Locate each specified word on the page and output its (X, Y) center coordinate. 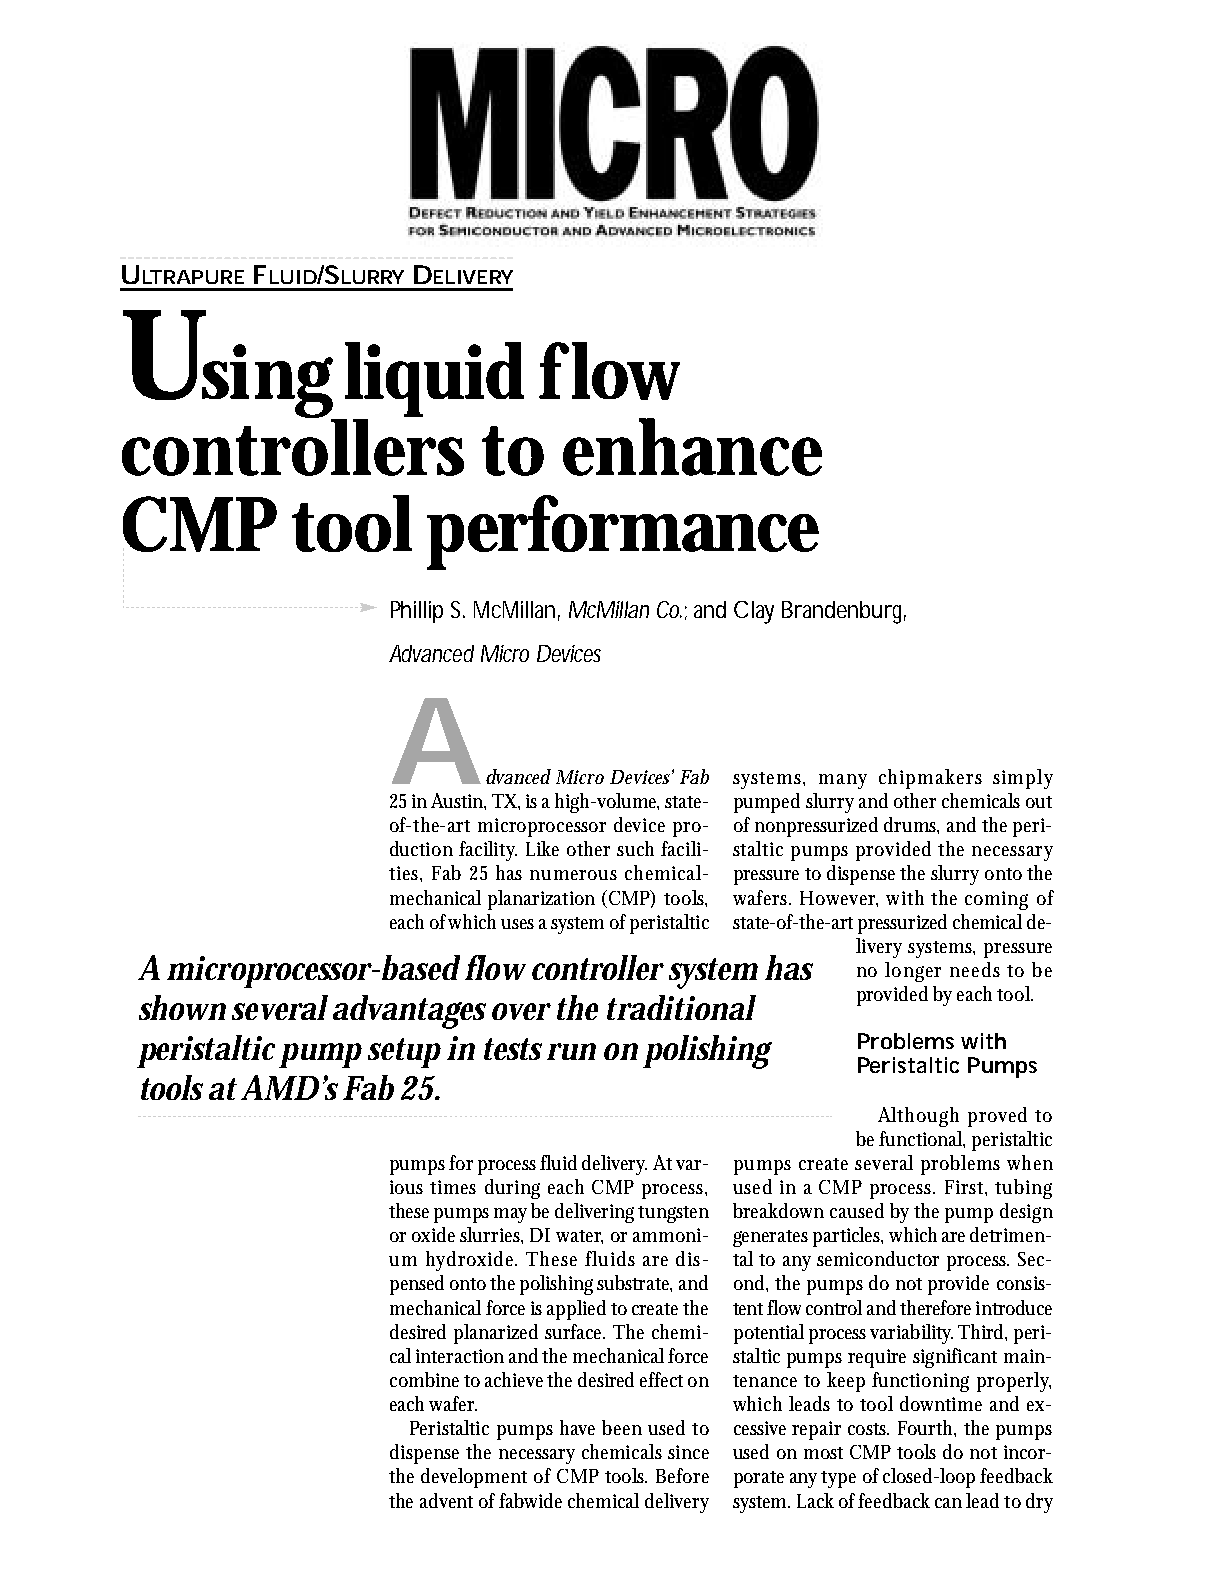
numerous (573, 875)
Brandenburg (844, 612)
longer (913, 972)
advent (446, 1500)
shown (182, 1007)
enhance (692, 447)
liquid (433, 381)
